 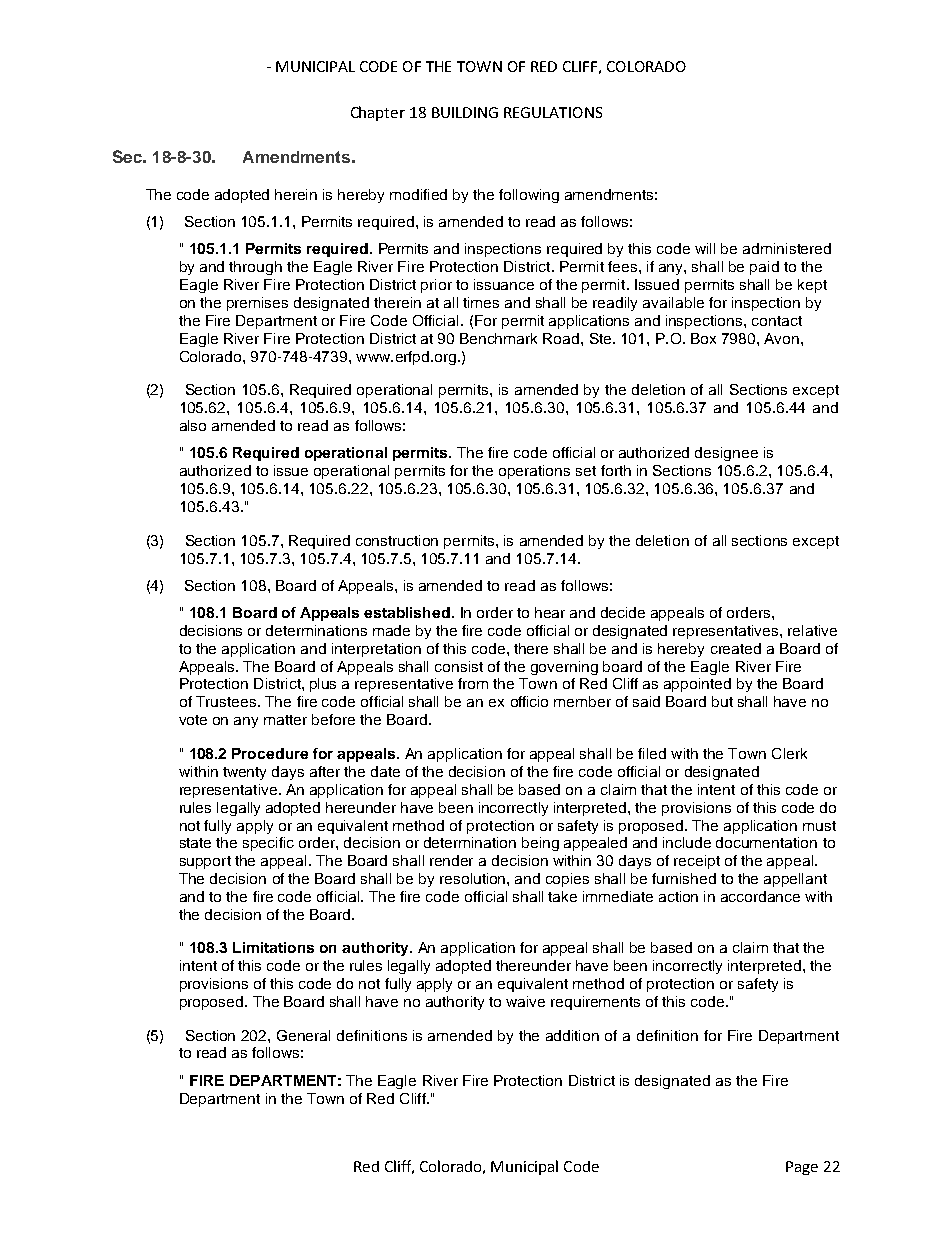 What do you see at coordinates (465, 112) in the screenshot?
I see `BUILDING` at bounding box center [465, 112].
